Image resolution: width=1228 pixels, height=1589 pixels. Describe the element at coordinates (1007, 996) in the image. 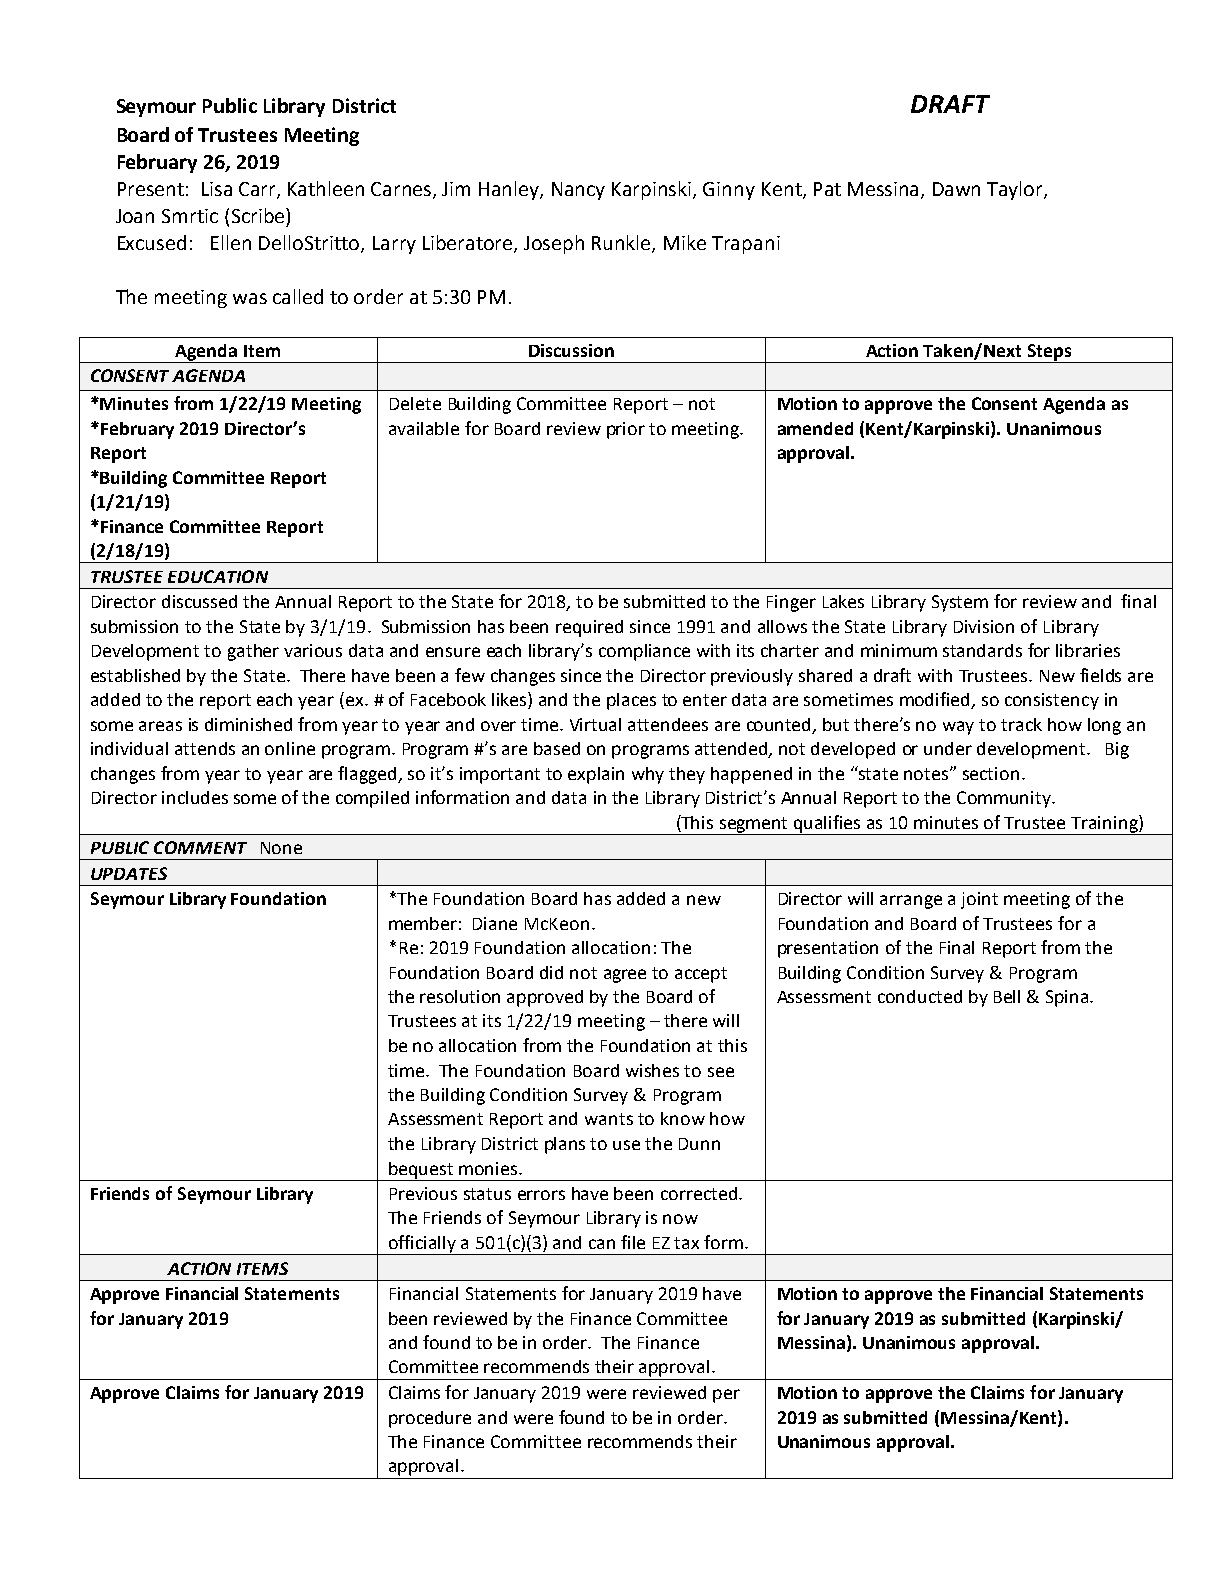

I see `Bell` at that location.
